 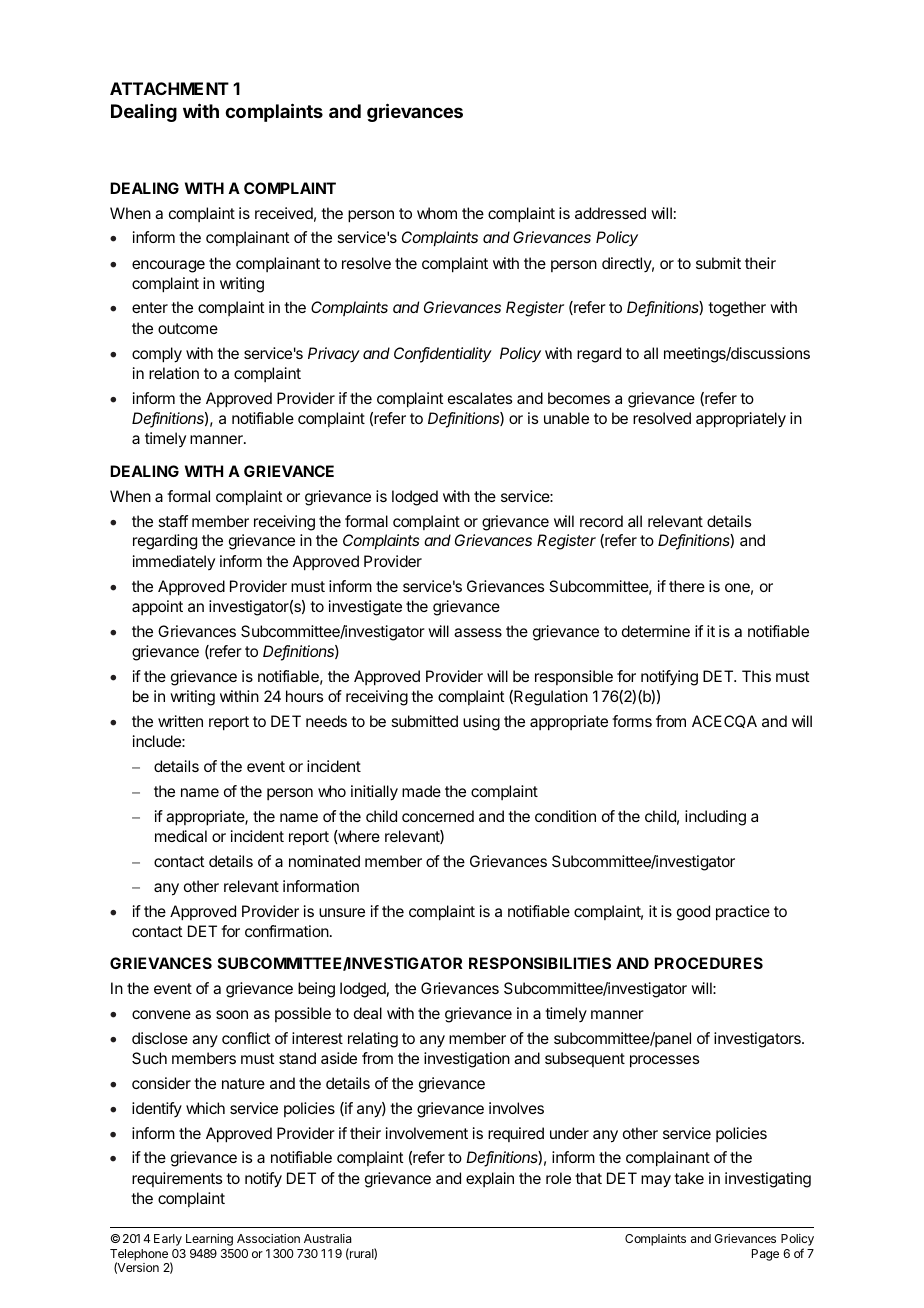 I want to click on ATTACHMENT, so click(x=169, y=88).
